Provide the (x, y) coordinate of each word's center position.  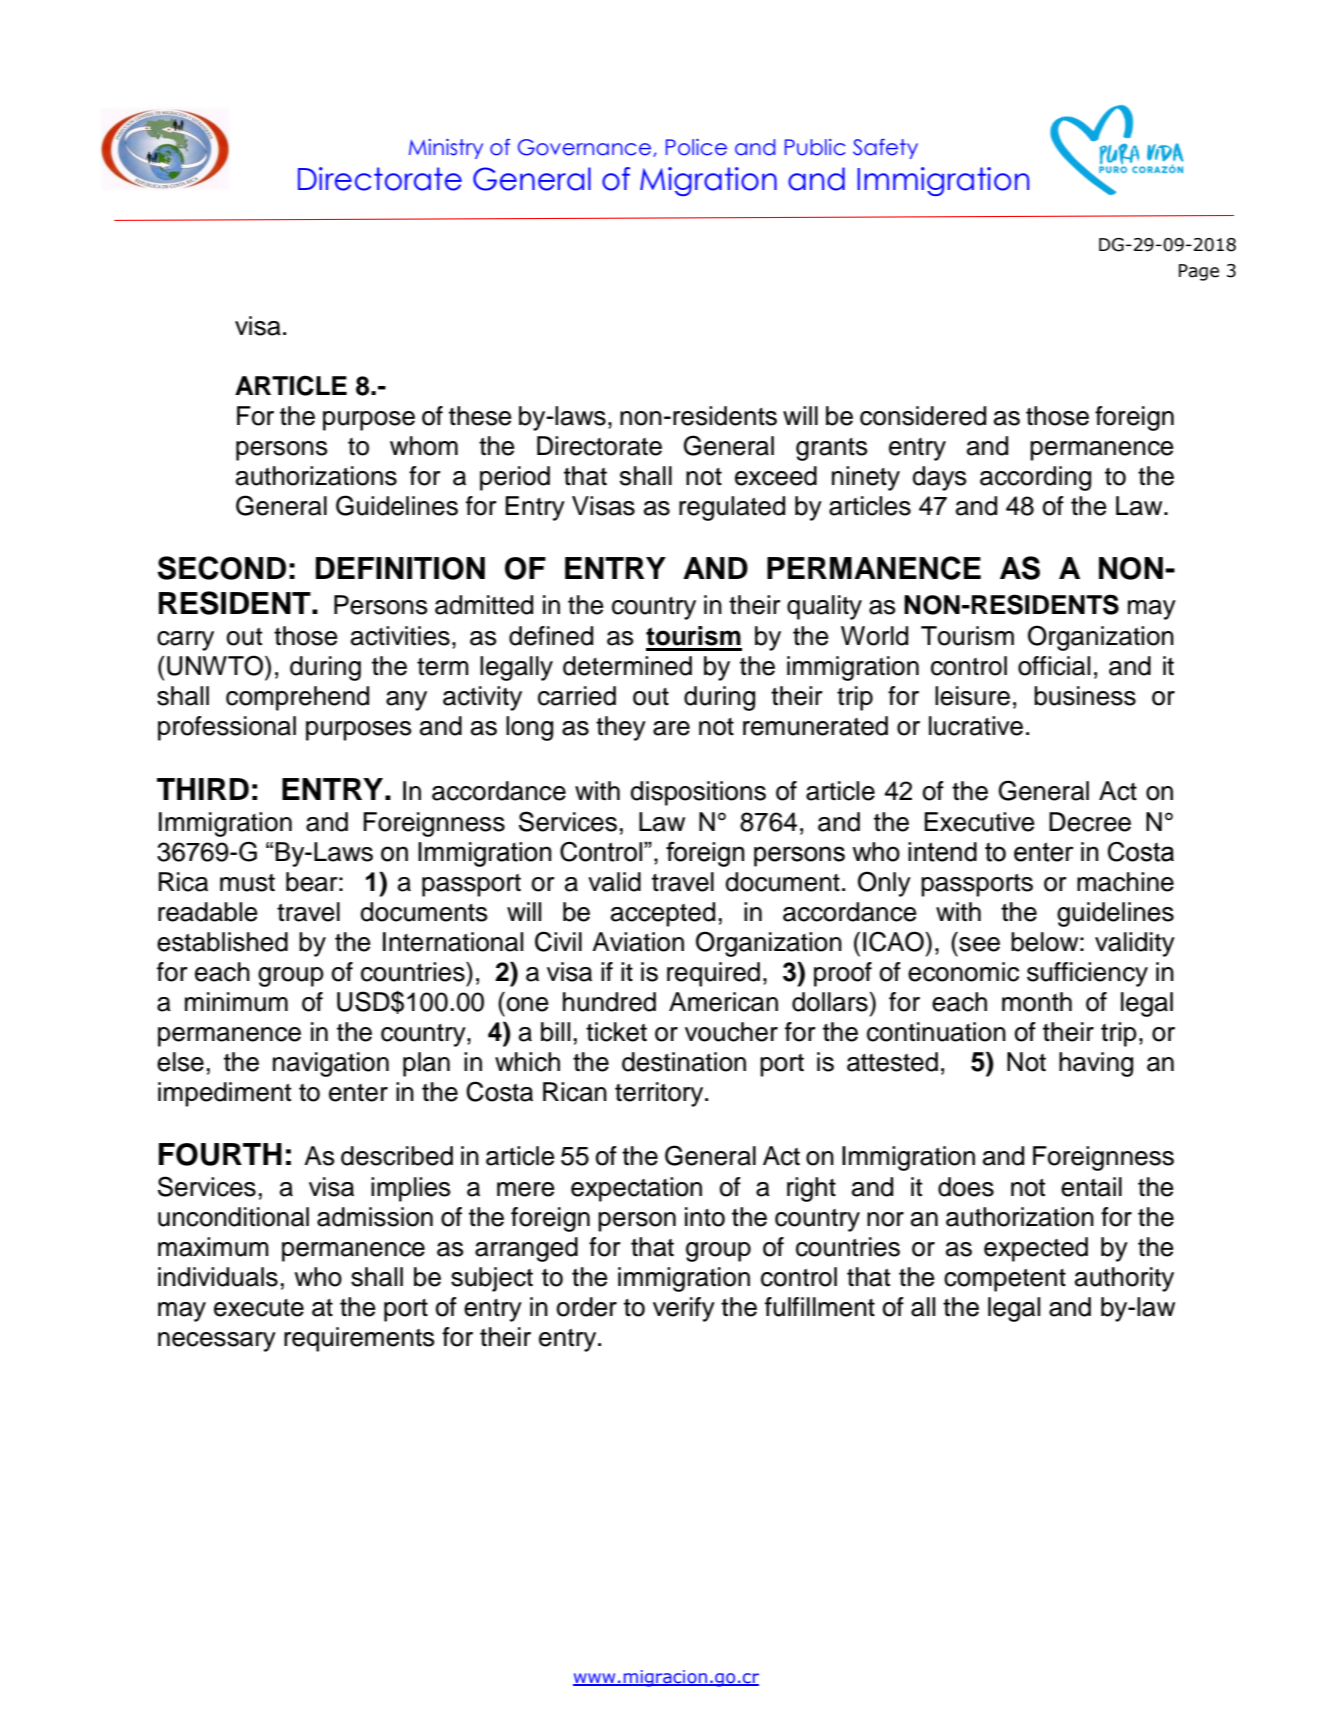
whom (424, 446)
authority (1124, 1279)
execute (259, 1308)
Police (696, 147)
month (1037, 1002)
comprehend (297, 698)
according (1035, 478)
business (1085, 696)
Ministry (446, 149)
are (671, 728)
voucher (731, 1032)
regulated (732, 508)
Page (1199, 272)
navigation (331, 1064)
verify (684, 1309)
